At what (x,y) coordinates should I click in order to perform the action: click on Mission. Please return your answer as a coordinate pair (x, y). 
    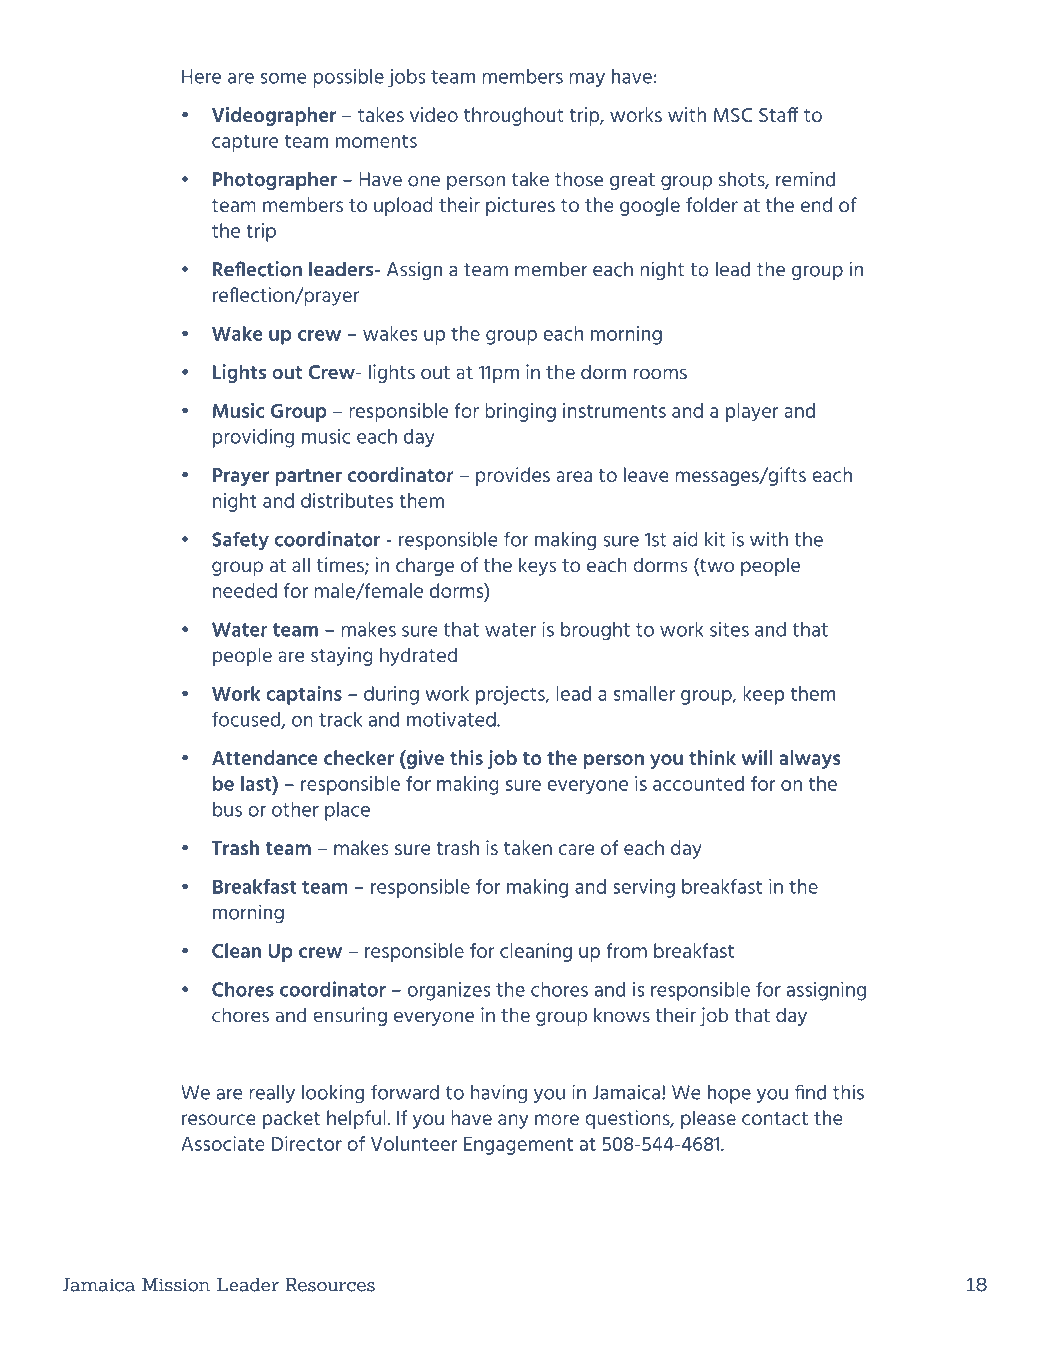
    Looking at the image, I should click on (176, 1285).
